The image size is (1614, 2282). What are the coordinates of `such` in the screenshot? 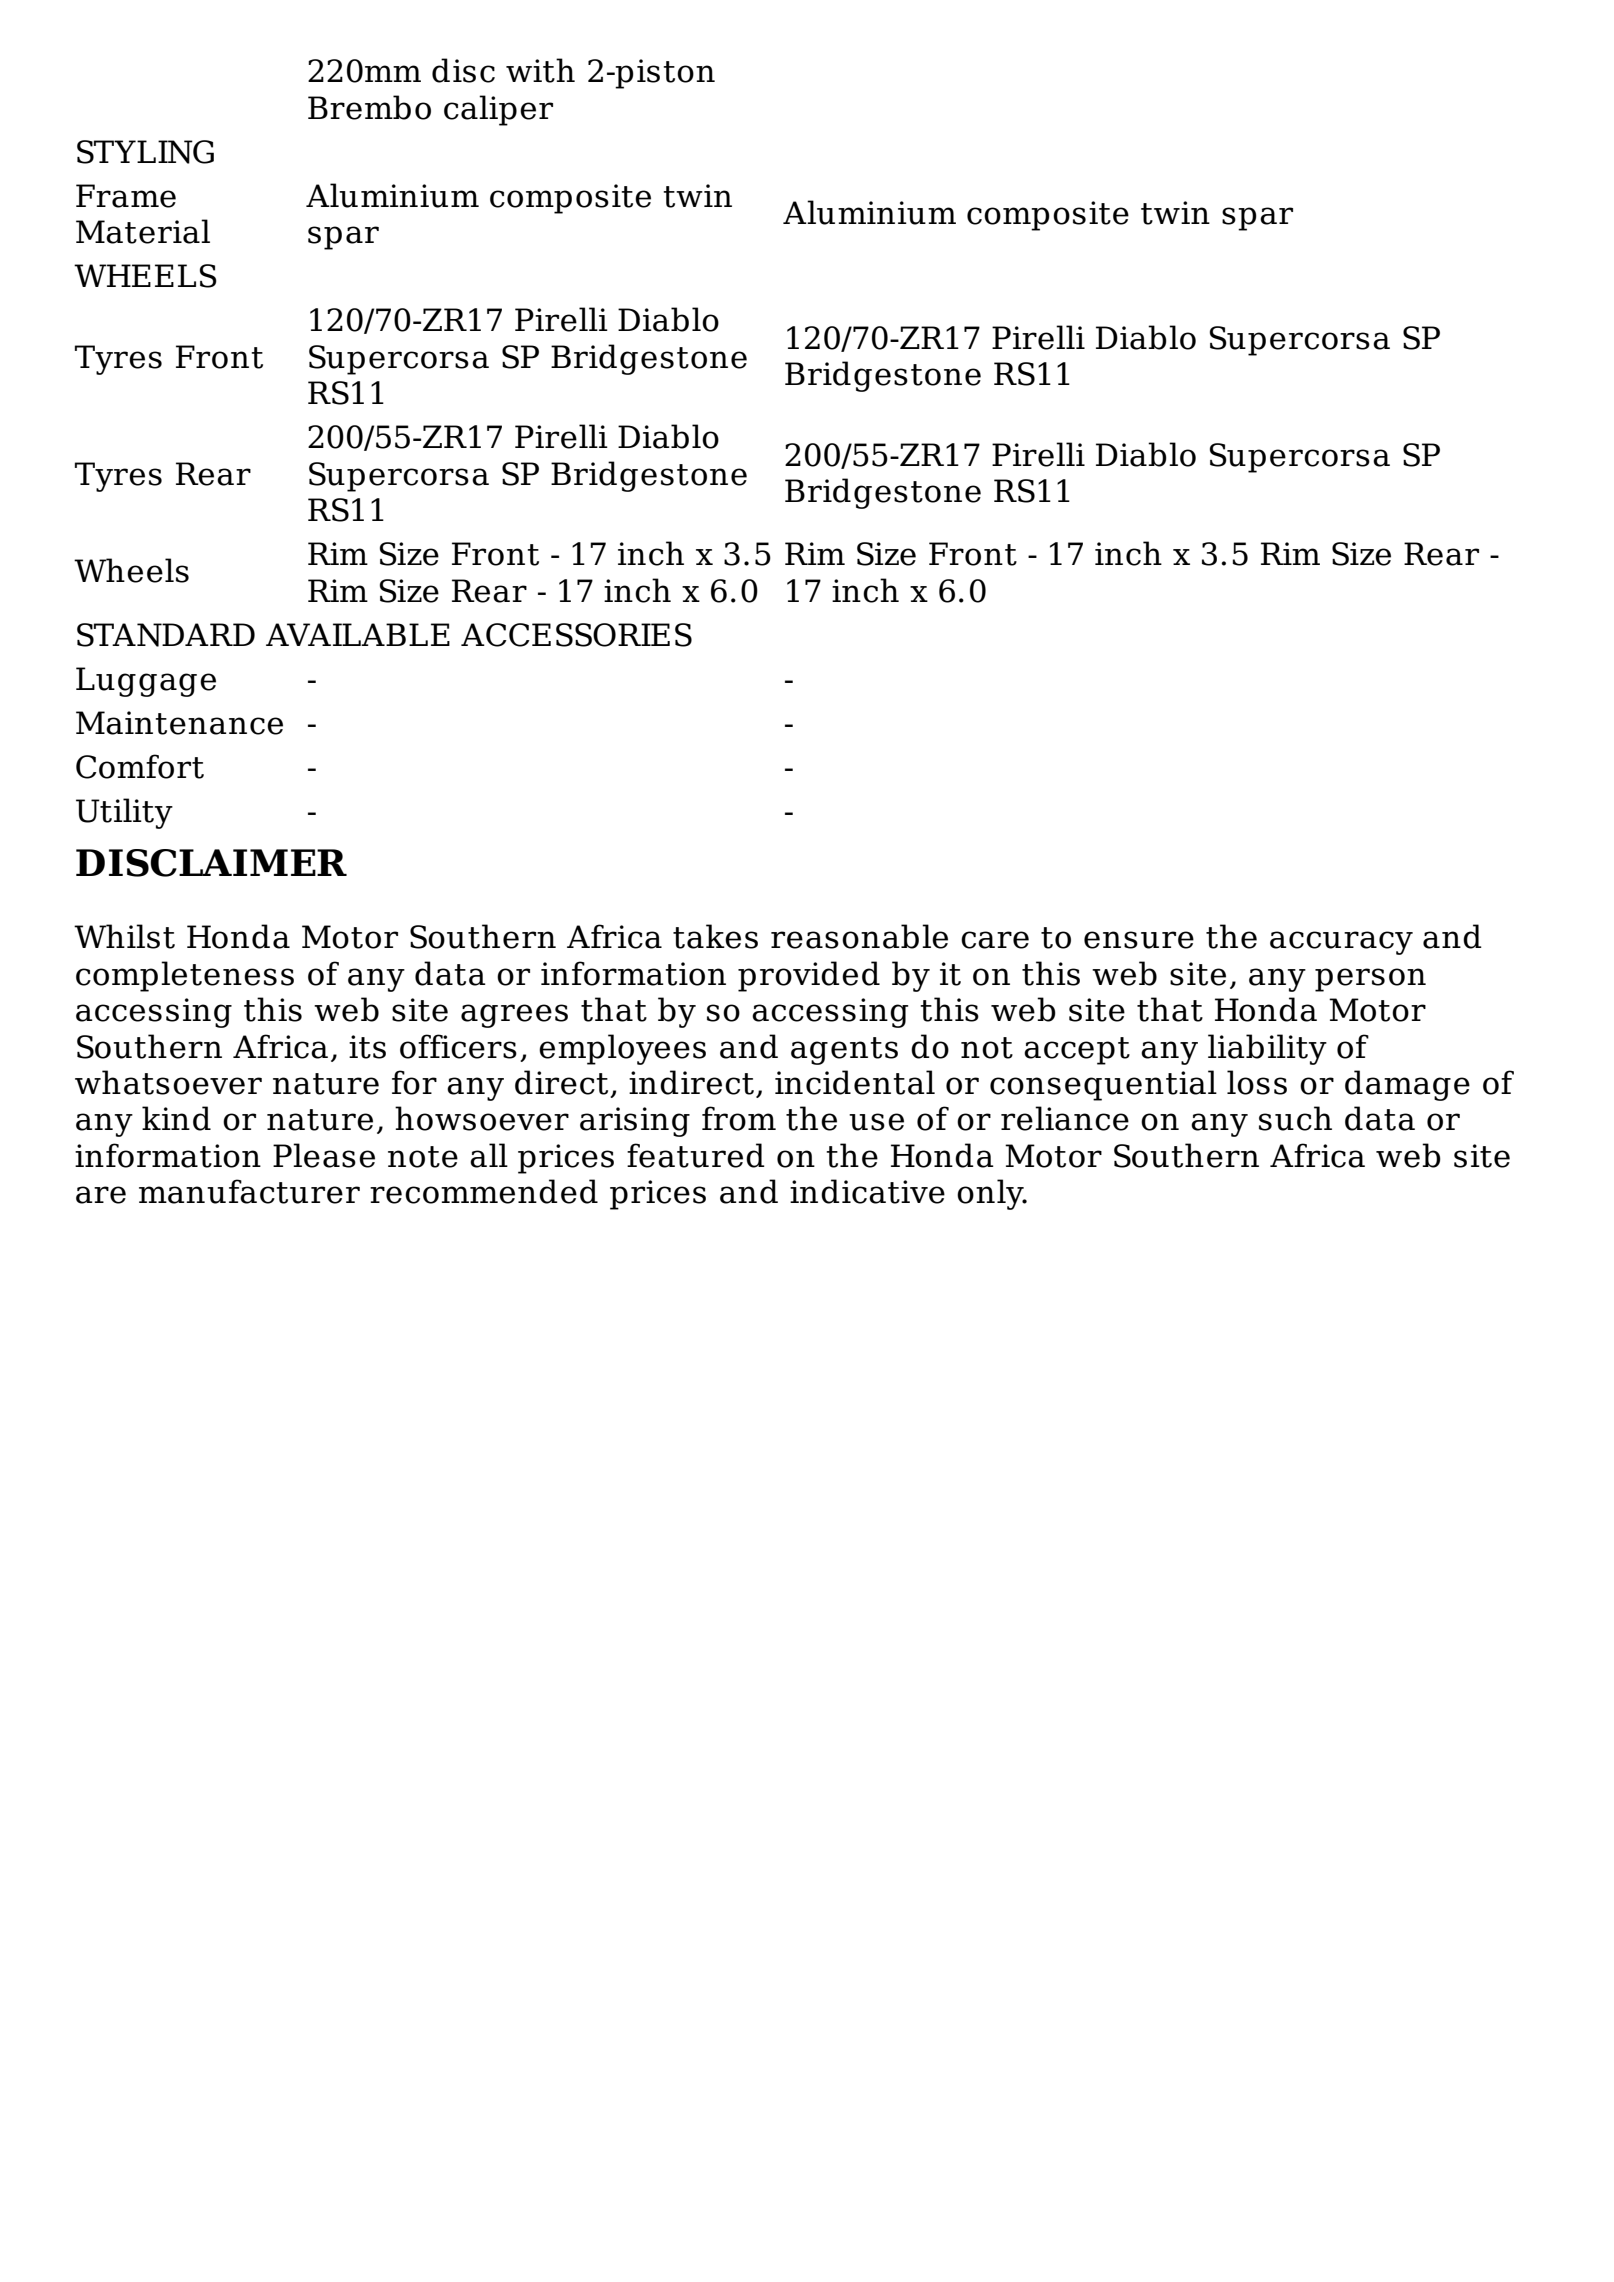 It's located at (1295, 1118).
